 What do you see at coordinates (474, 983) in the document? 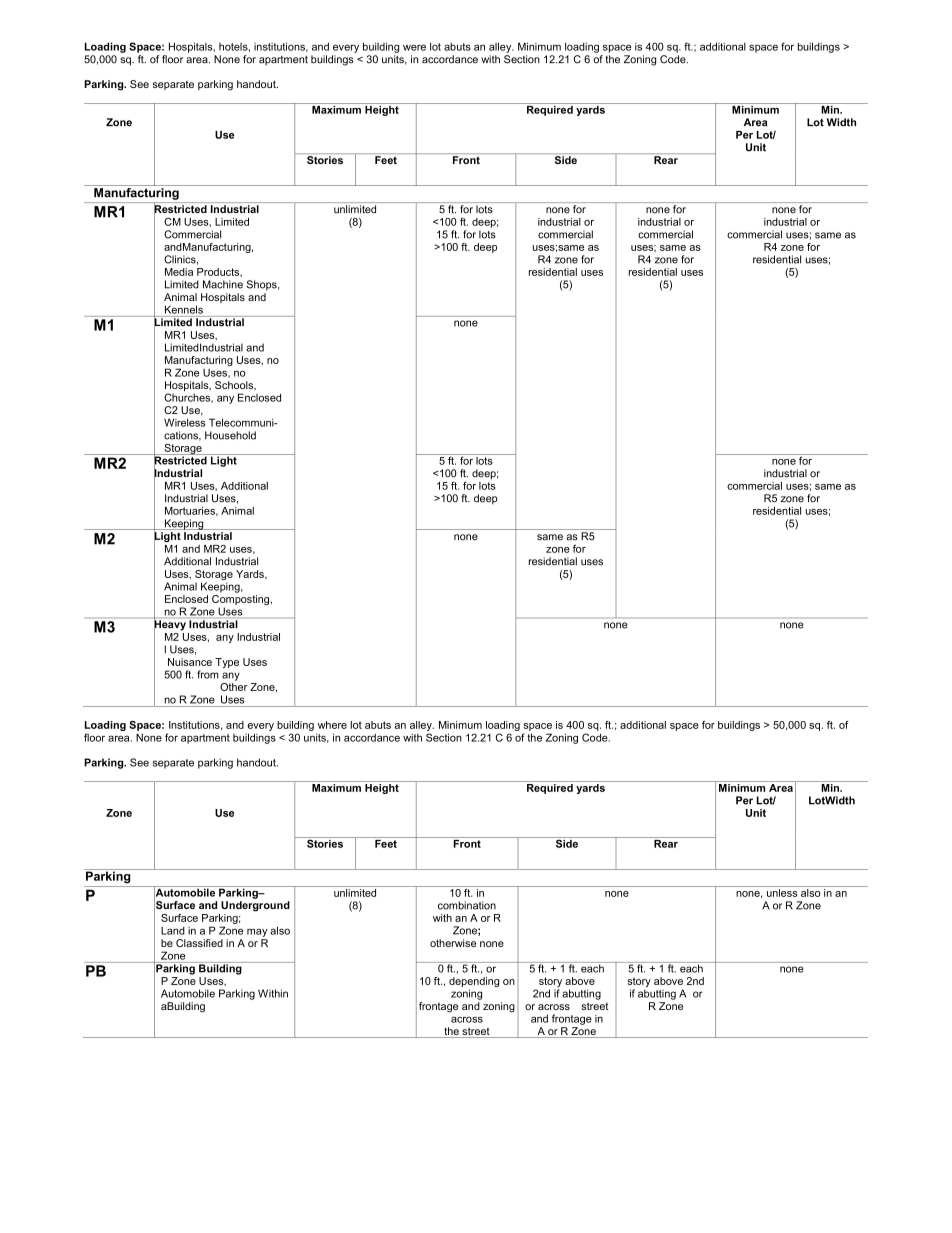
I see `depending` at bounding box center [474, 983].
